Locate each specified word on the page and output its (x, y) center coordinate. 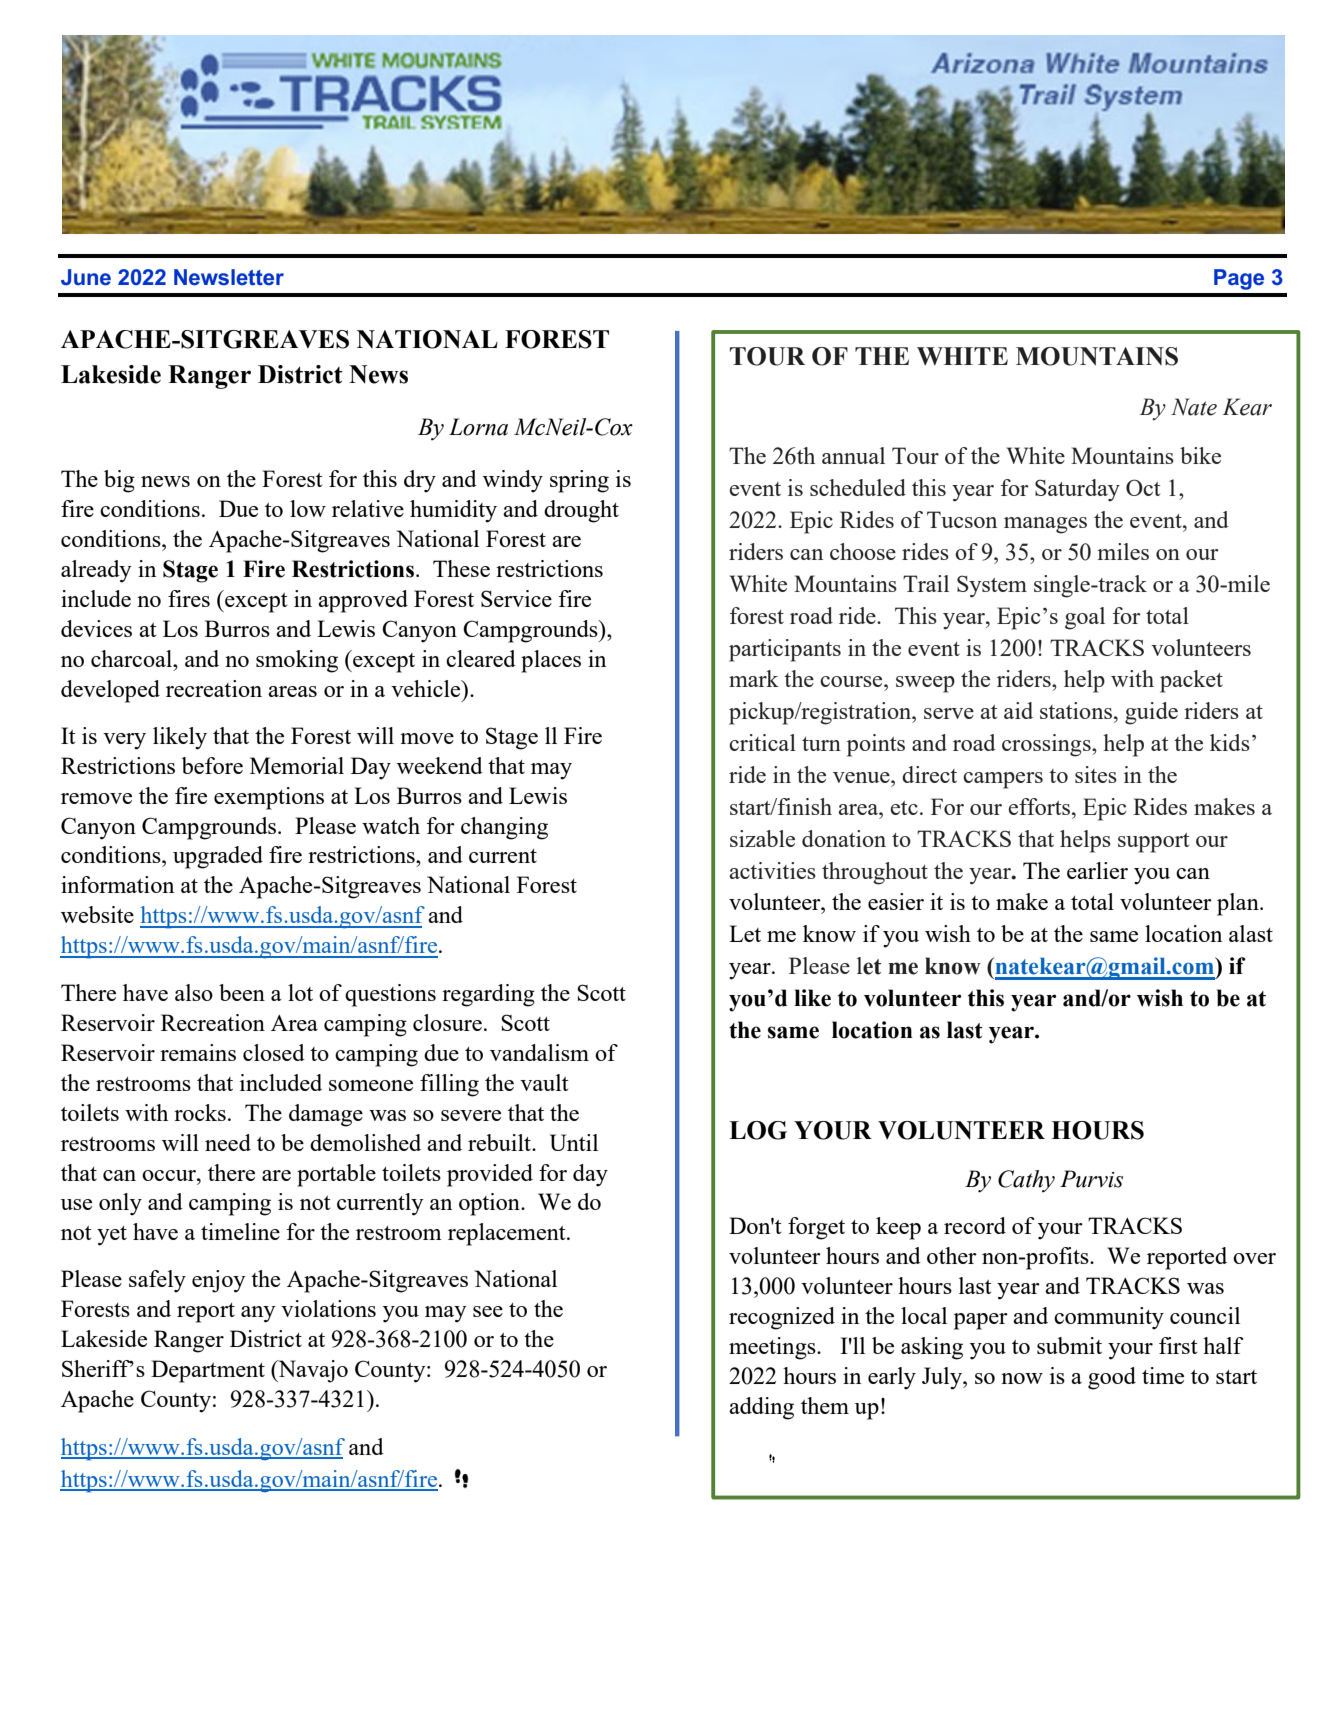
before (212, 765)
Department (208, 1371)
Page (1239, 279)
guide (1151, 713)
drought (581, 511)
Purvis (1091, 1179)
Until (574, 1142)
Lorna (478, 427)
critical (762, 742)
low (308, 508)
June (86, 277)
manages (1045, 525)
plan (1239, 904)
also (194, 992)
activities (772, 870)
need (228, 1142)
